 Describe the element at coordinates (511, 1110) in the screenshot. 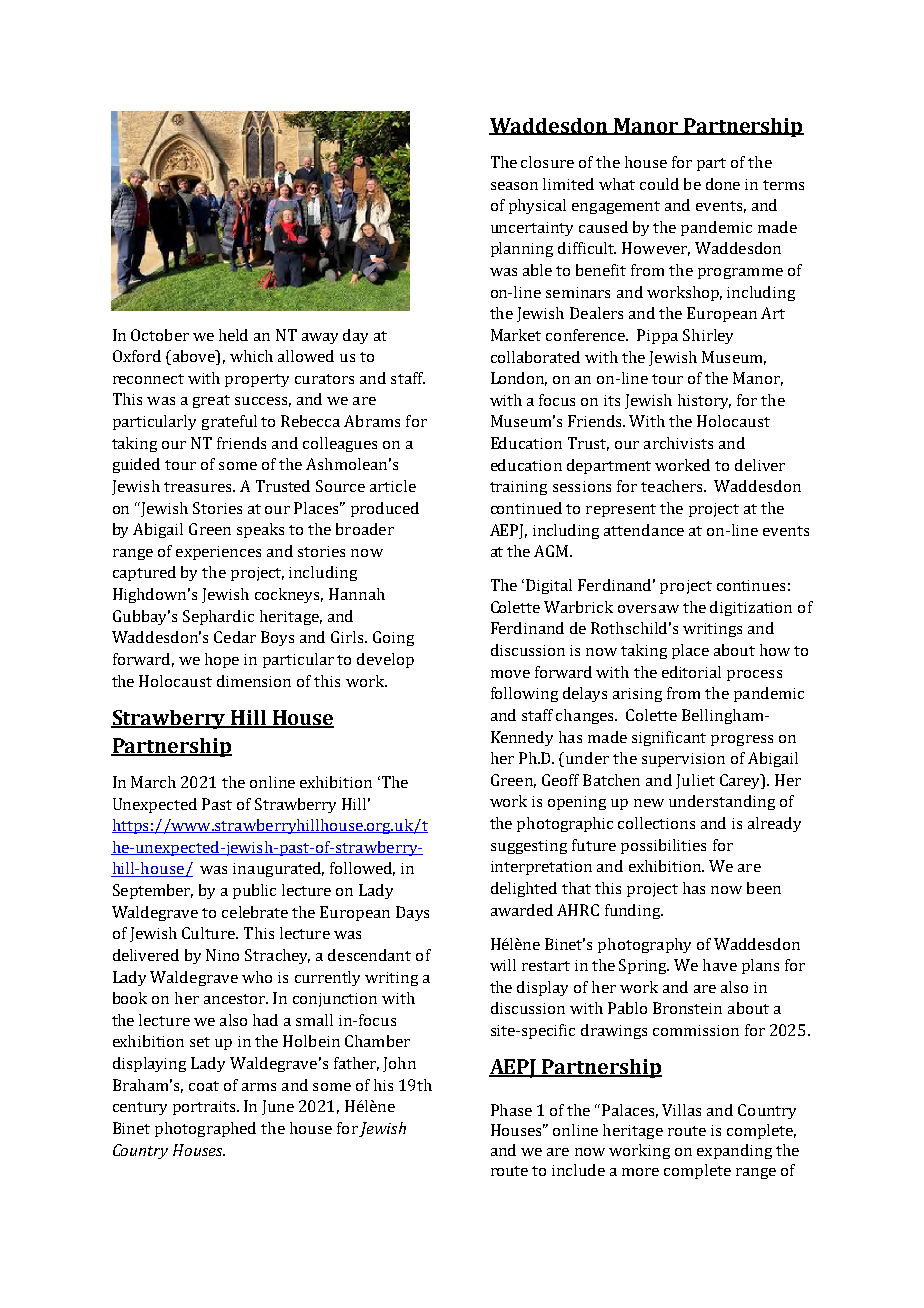

I see `Phase` at that location.
